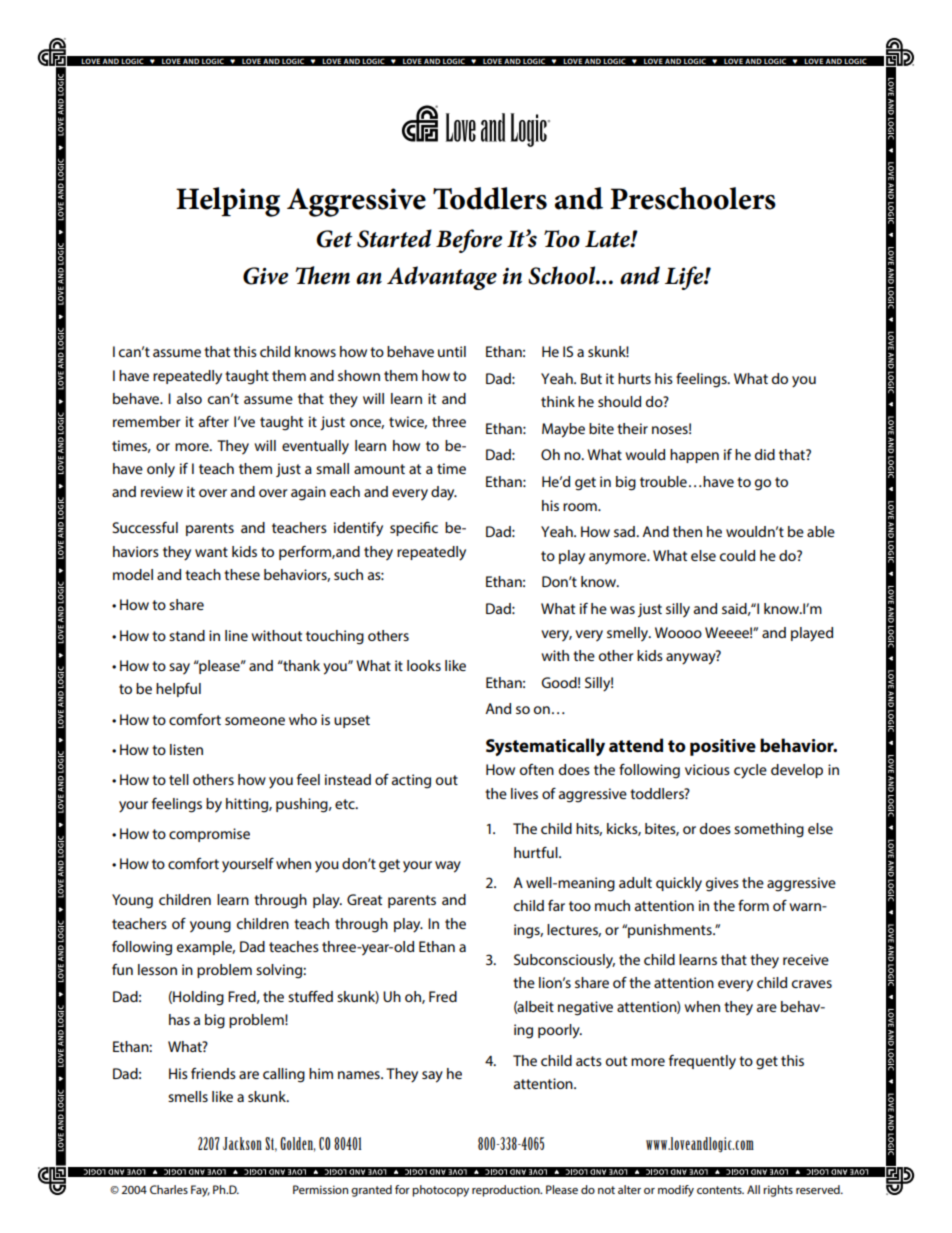 This page has width=952, height=1233. Describe the element at coordinates (444, 493) in the page. I see `day` at that location.
